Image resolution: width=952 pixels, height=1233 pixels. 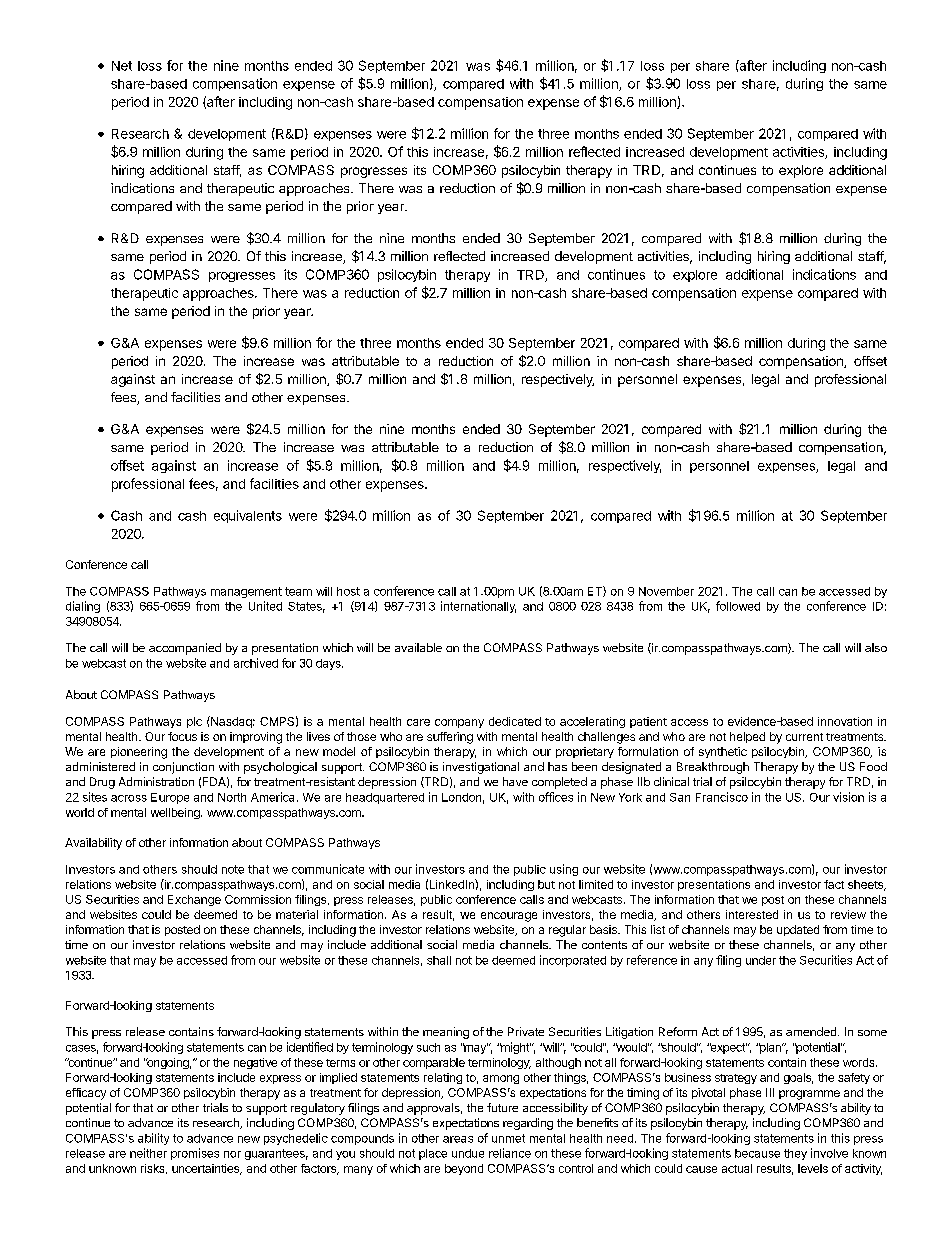 What do you see at coordinates (738, 606) in the document?
I see `followed` at bounding box center [738, 606].
